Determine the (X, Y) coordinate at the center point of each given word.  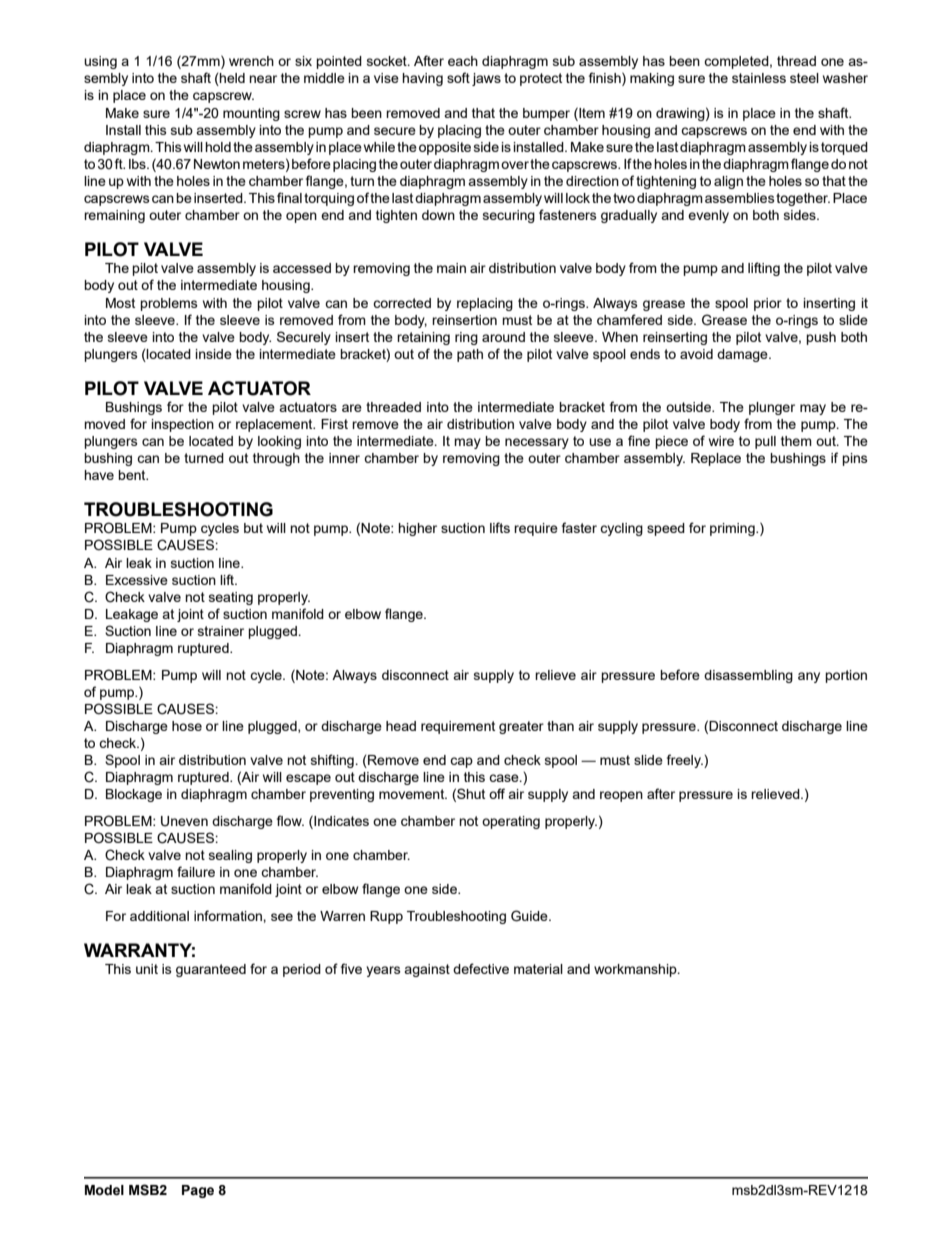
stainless (759, 78)
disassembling (748, 676)
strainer (221, 631)
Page (198, 1191)
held (231, 79)
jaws (486, 79)
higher (417, 529)
